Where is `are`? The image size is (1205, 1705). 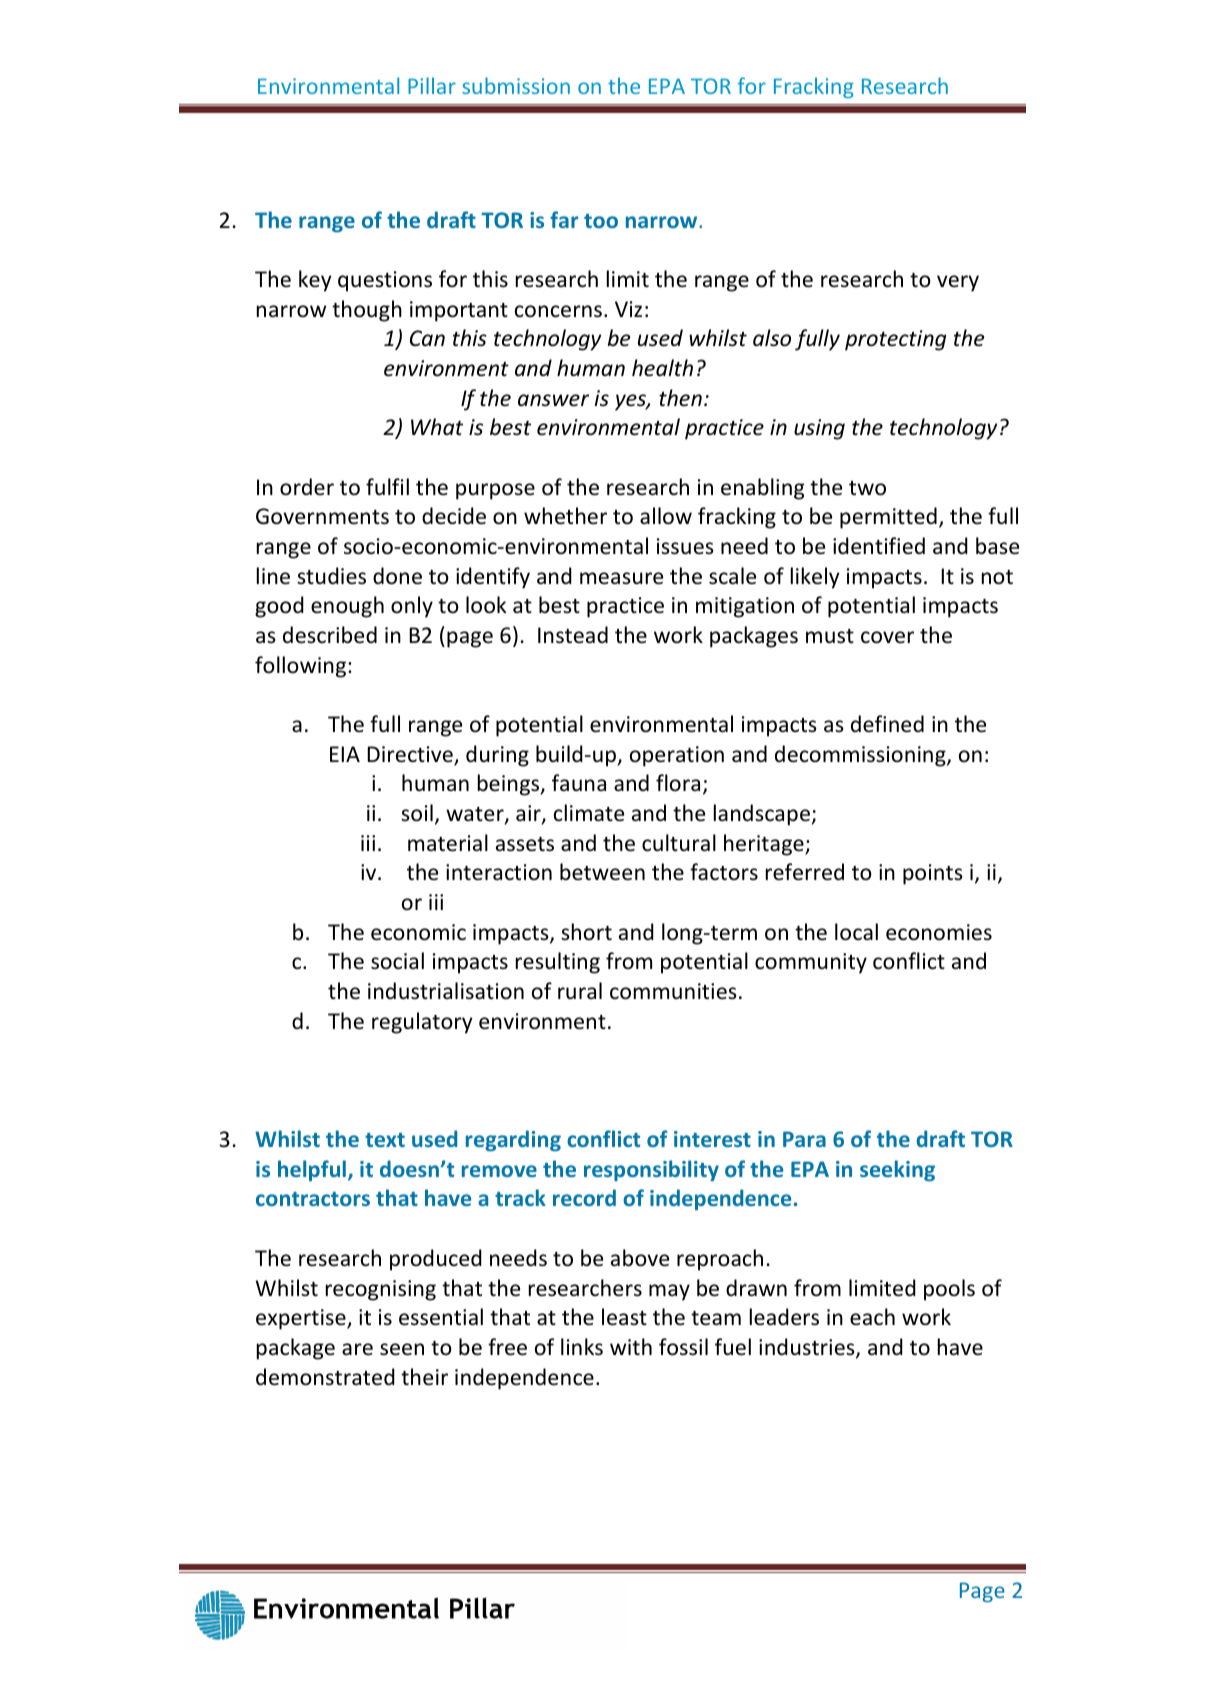 are is located at coordinates (357, 1349).
